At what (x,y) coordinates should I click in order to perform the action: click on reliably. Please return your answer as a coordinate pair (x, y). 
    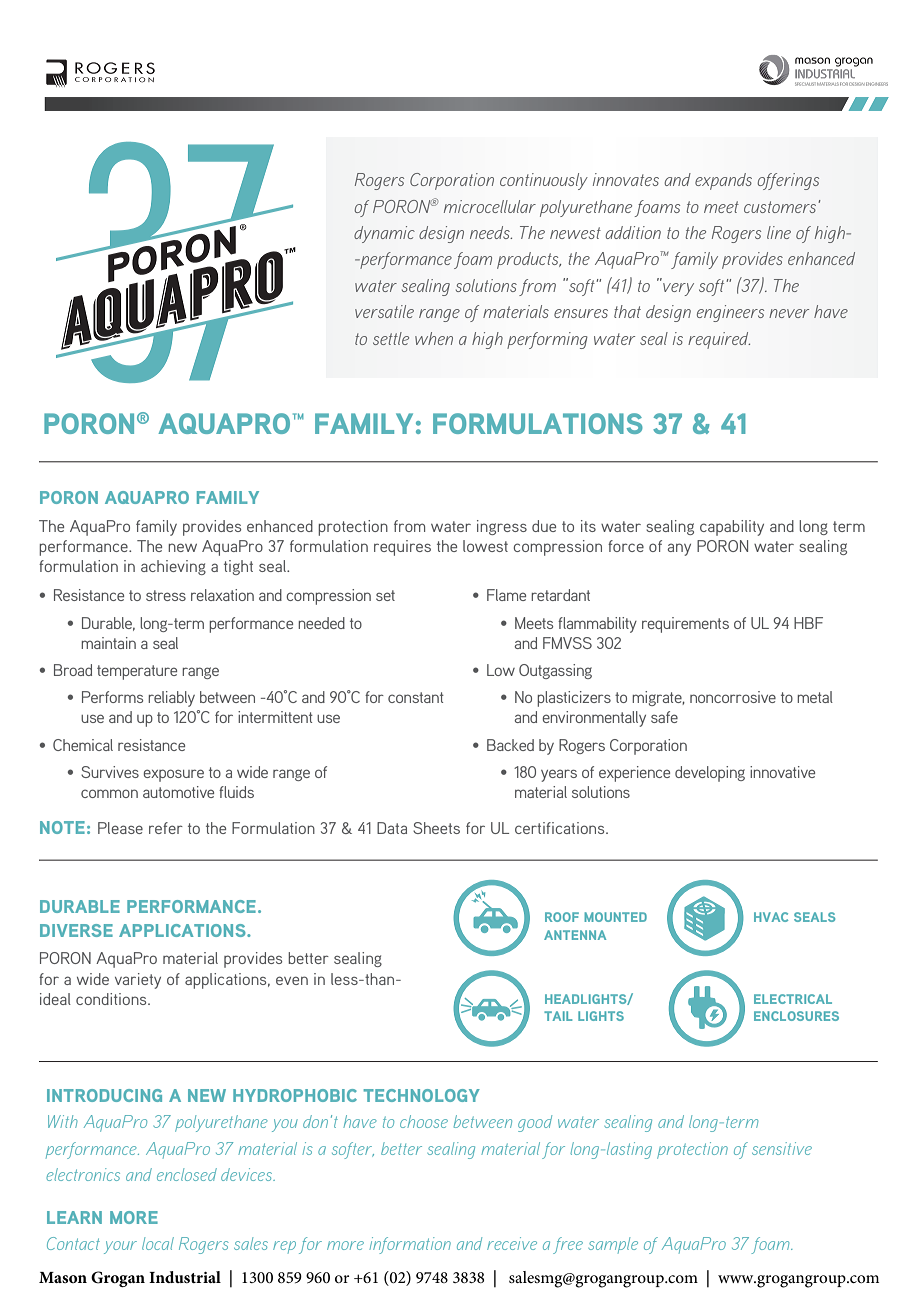
    Looking at the image, I should click on (171, 699).
